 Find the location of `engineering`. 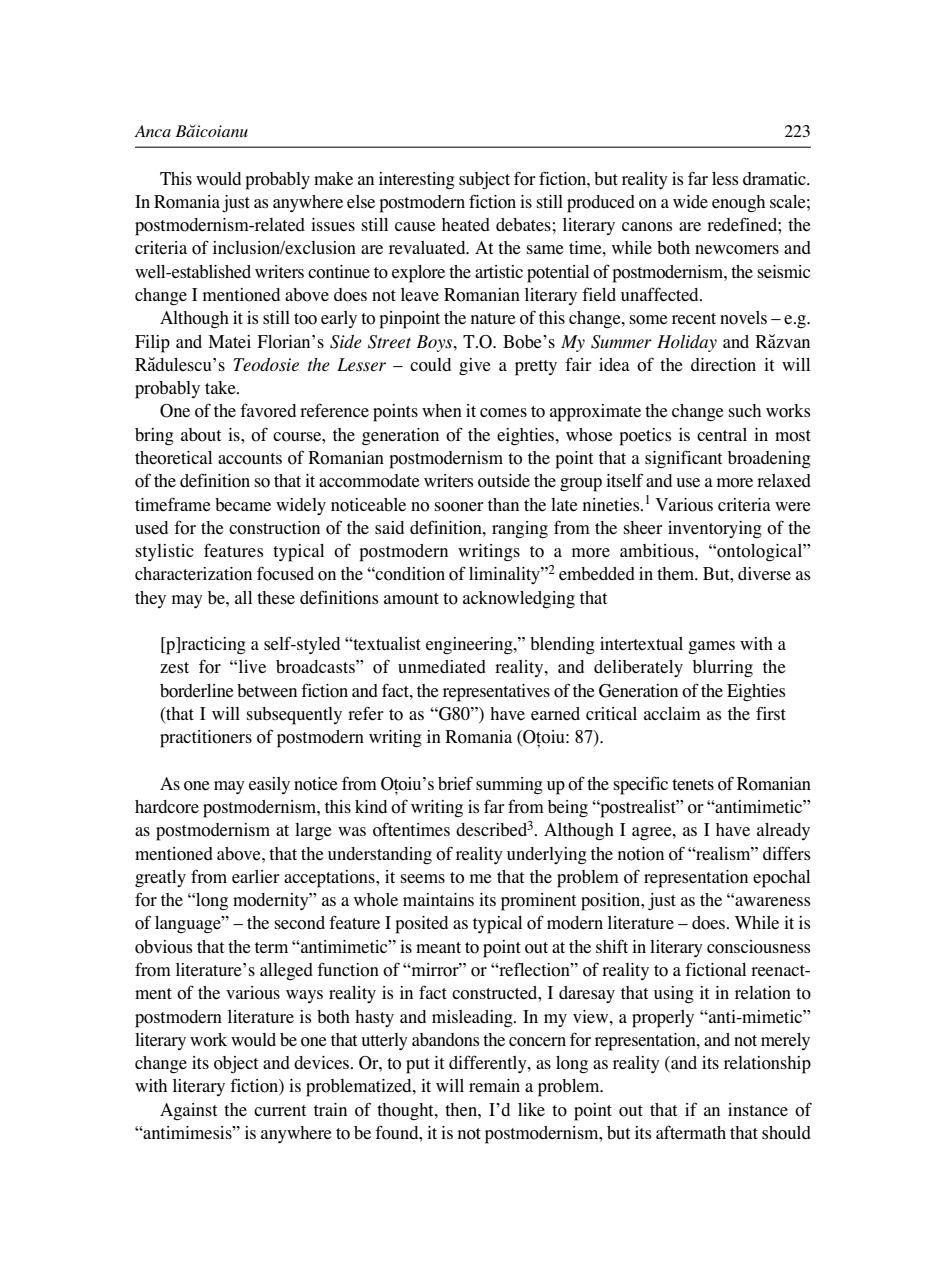

engineering is located at coordinates (470, 646).
